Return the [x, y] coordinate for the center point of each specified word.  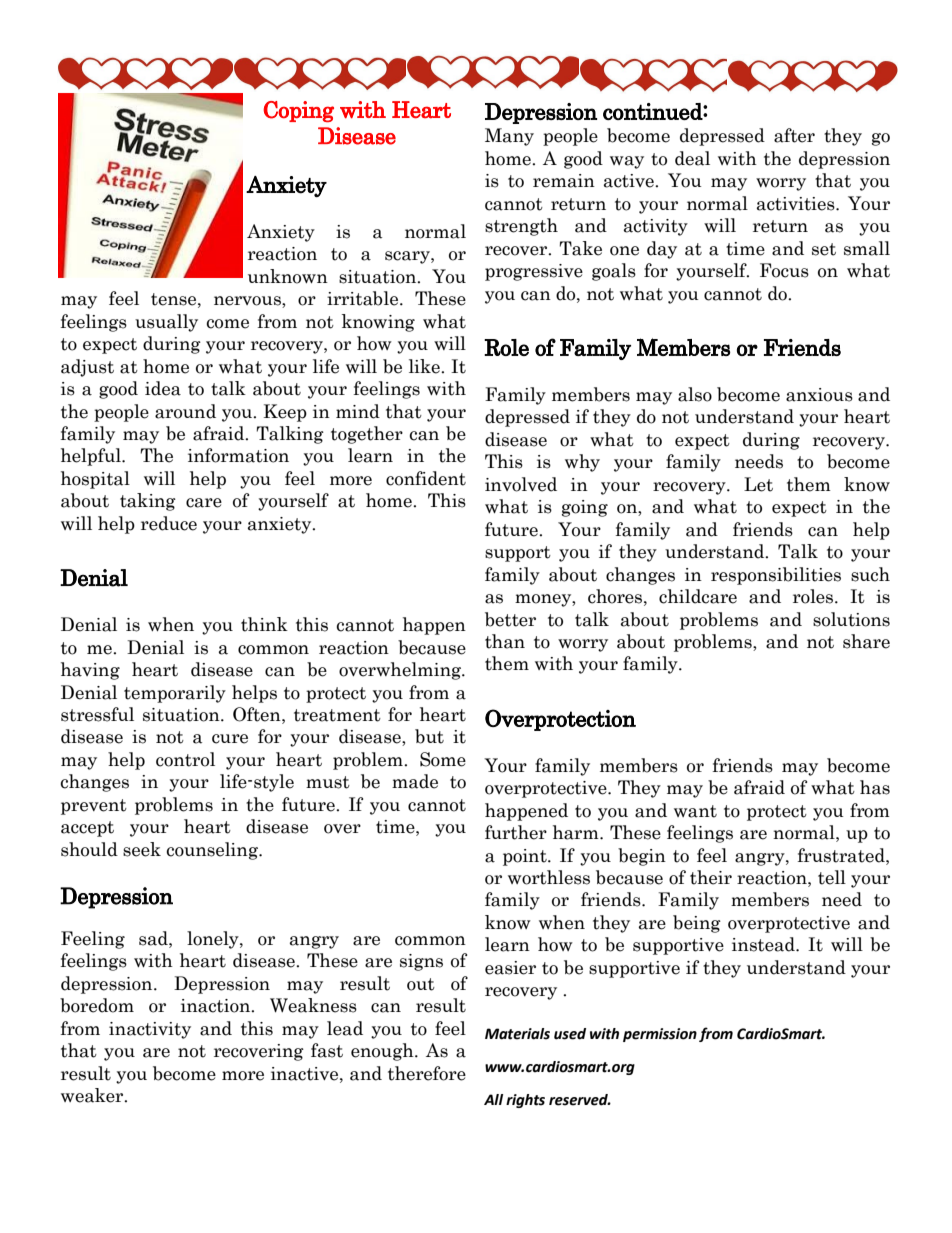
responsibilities [776, 576]
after [794, 135]
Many [509, 137]
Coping [298, 111]
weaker [93, 1095]
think [264, 624]
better [510, 619]
